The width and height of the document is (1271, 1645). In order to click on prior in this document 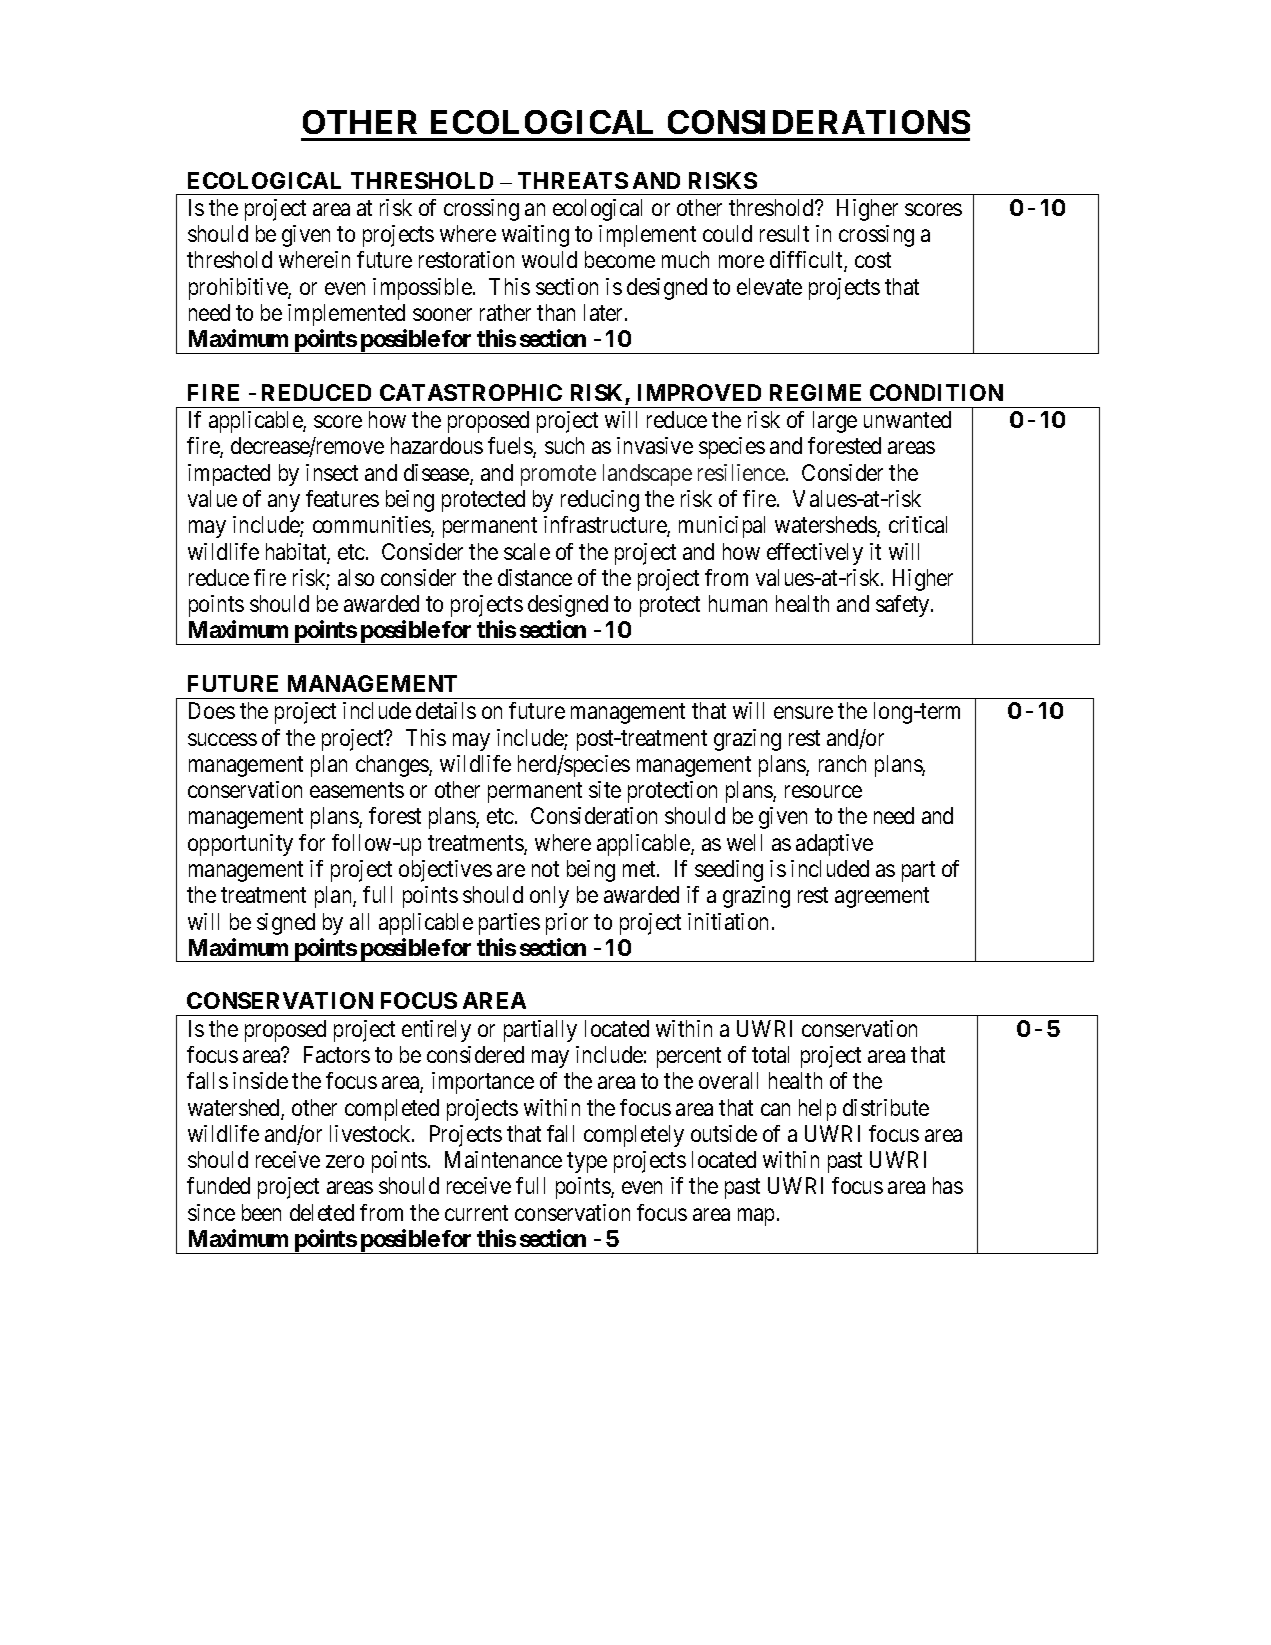, I will do `click(567, 924)`.
